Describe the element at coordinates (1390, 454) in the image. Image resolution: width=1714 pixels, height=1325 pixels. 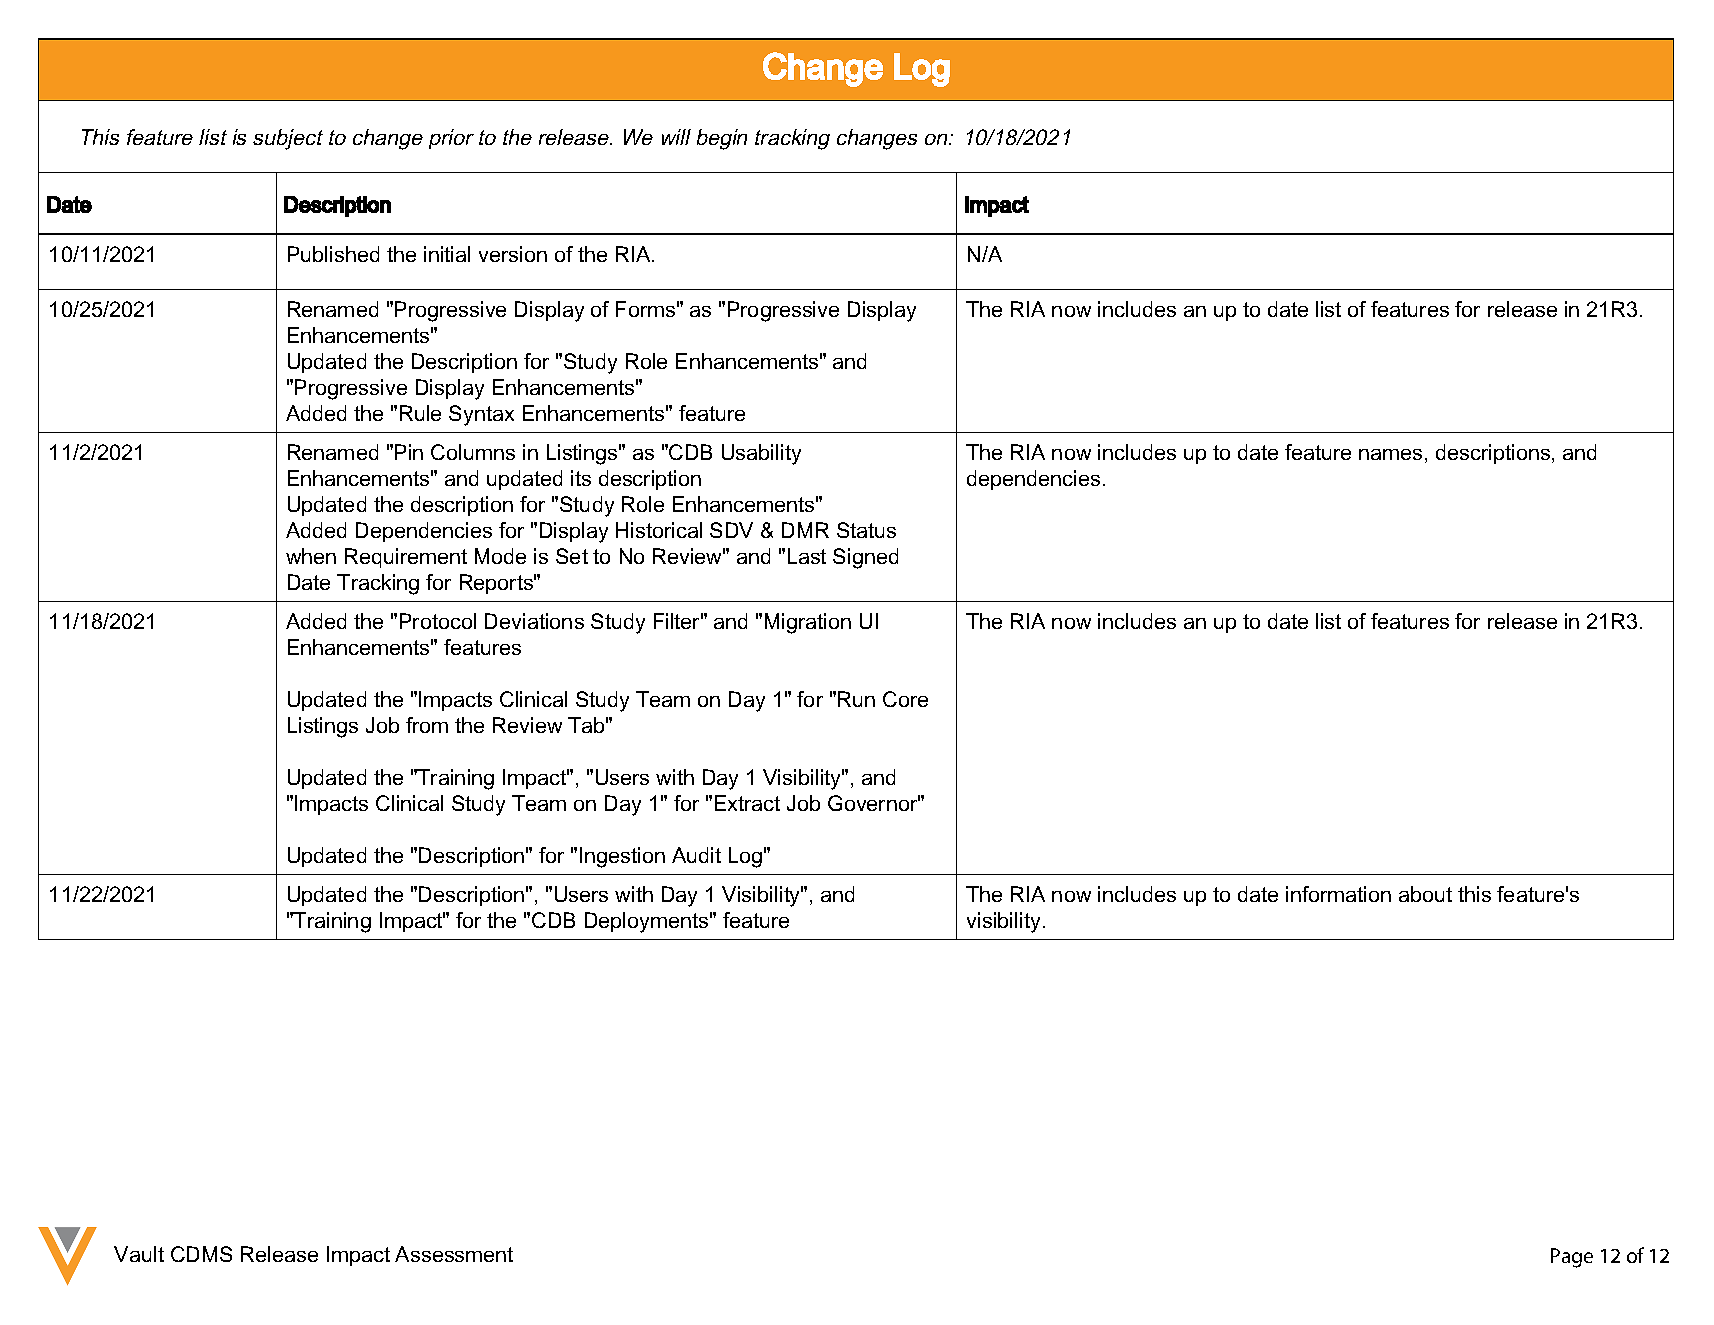
I see `names` at that location.
